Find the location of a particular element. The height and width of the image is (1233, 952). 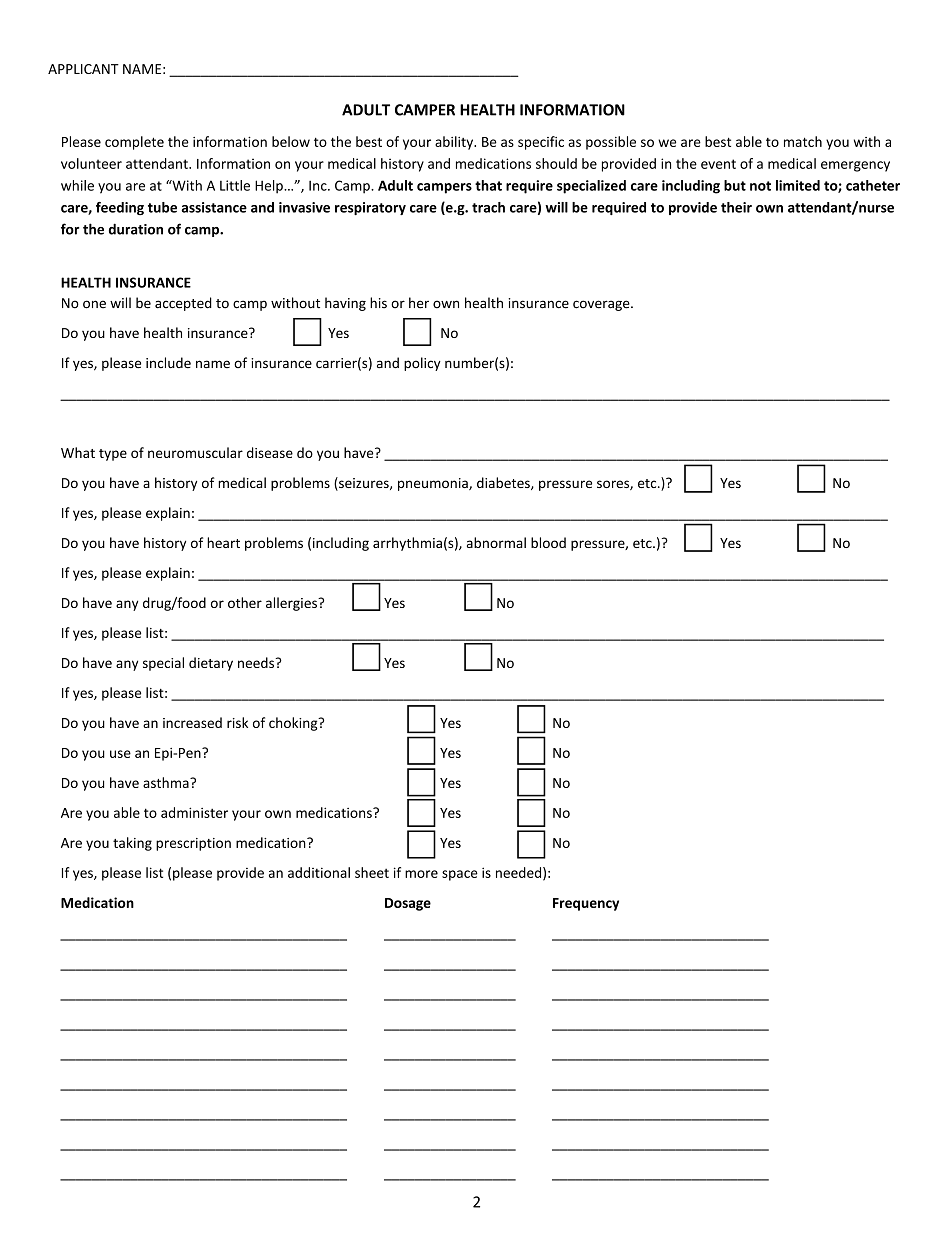

abnormal is located at coordinates (496, 542).
